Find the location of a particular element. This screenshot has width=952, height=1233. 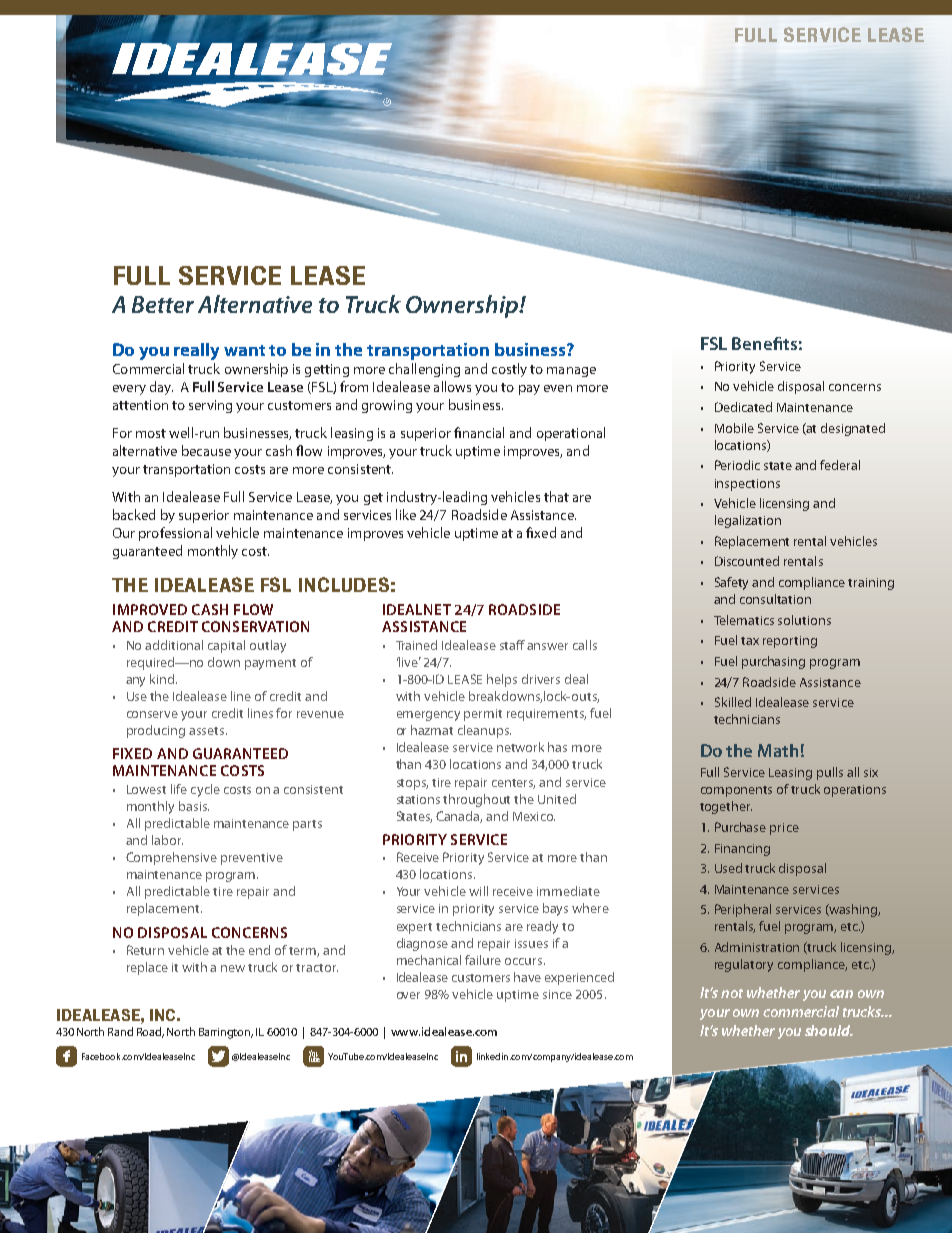

Dedicated is located at coordinates (743, 407).
